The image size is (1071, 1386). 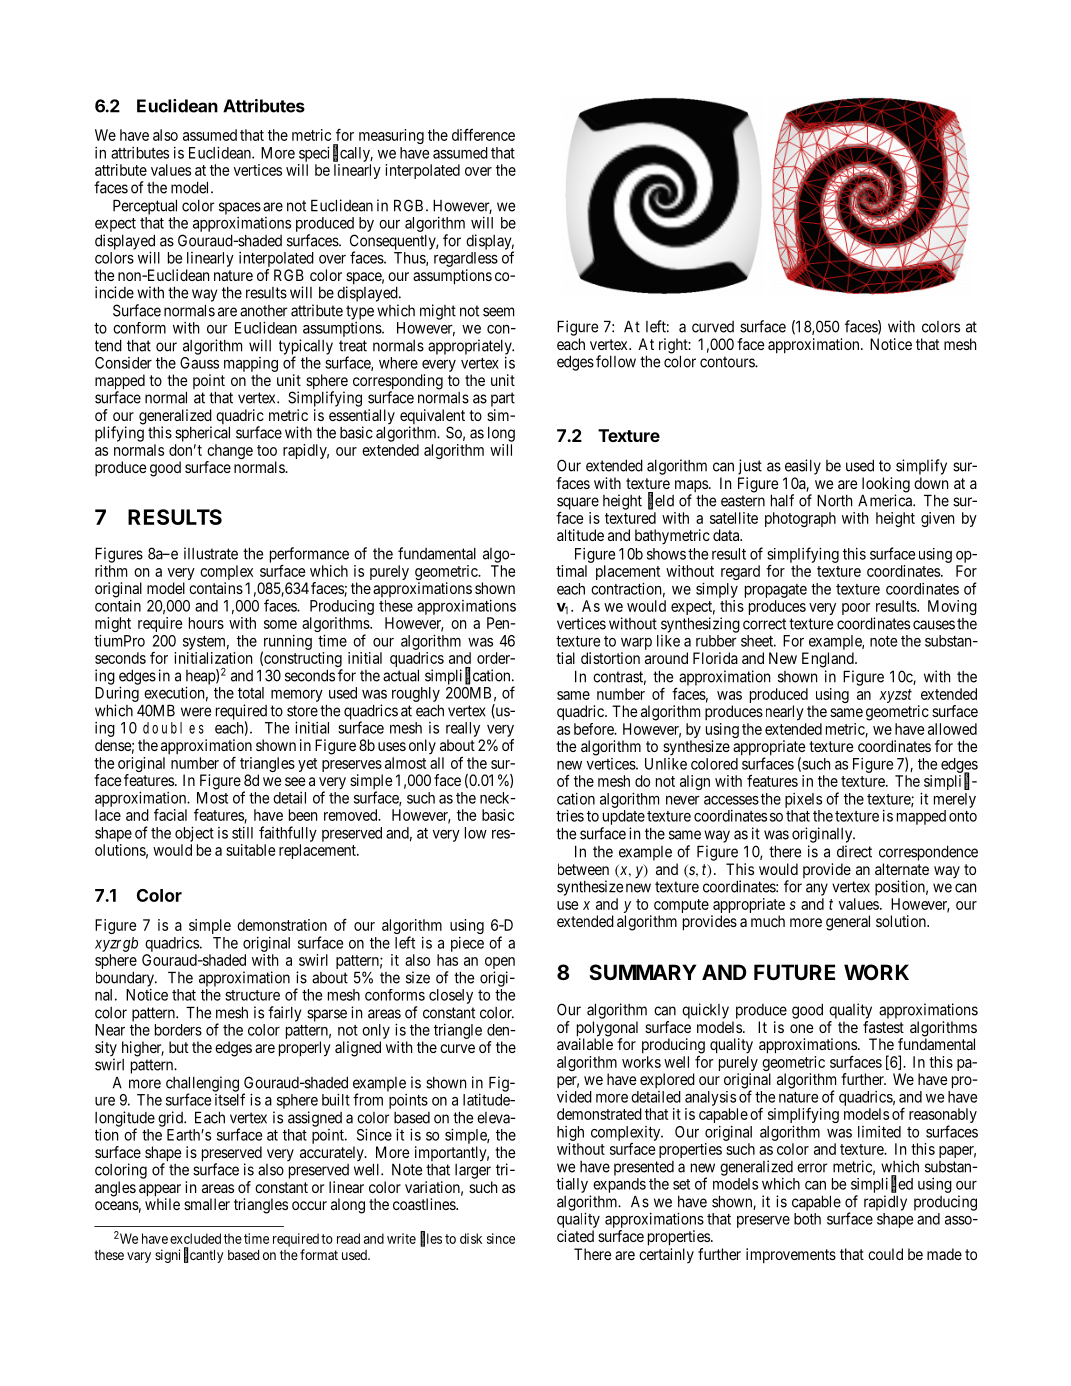 I want to click on open, so click(x=500, y=964).
